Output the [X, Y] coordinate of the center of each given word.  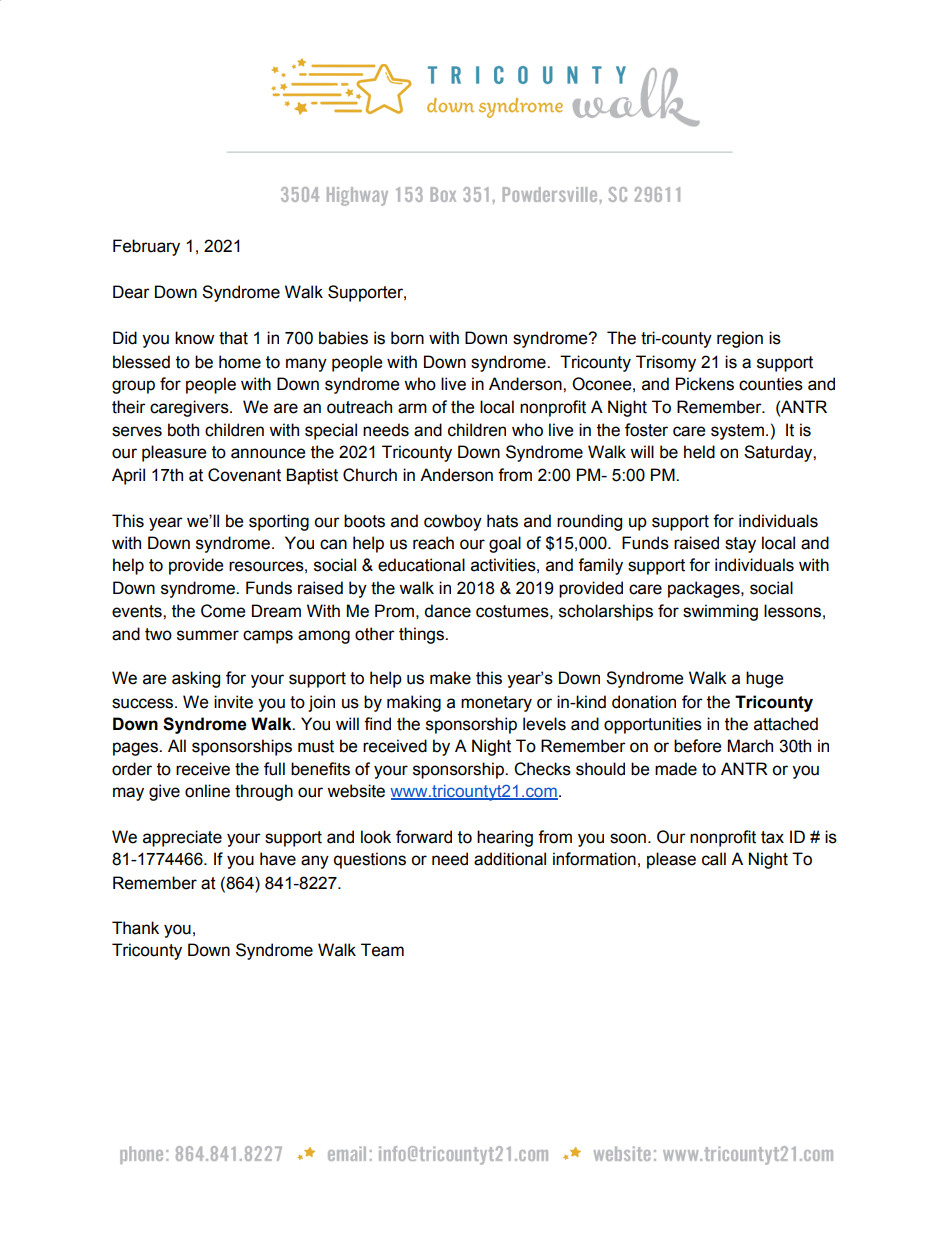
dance [447, 611]
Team [382, 950]
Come [223, 611]
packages [705, 589]
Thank [135, 928]
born [407, 338]
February [146, 247]
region [740, 339]
